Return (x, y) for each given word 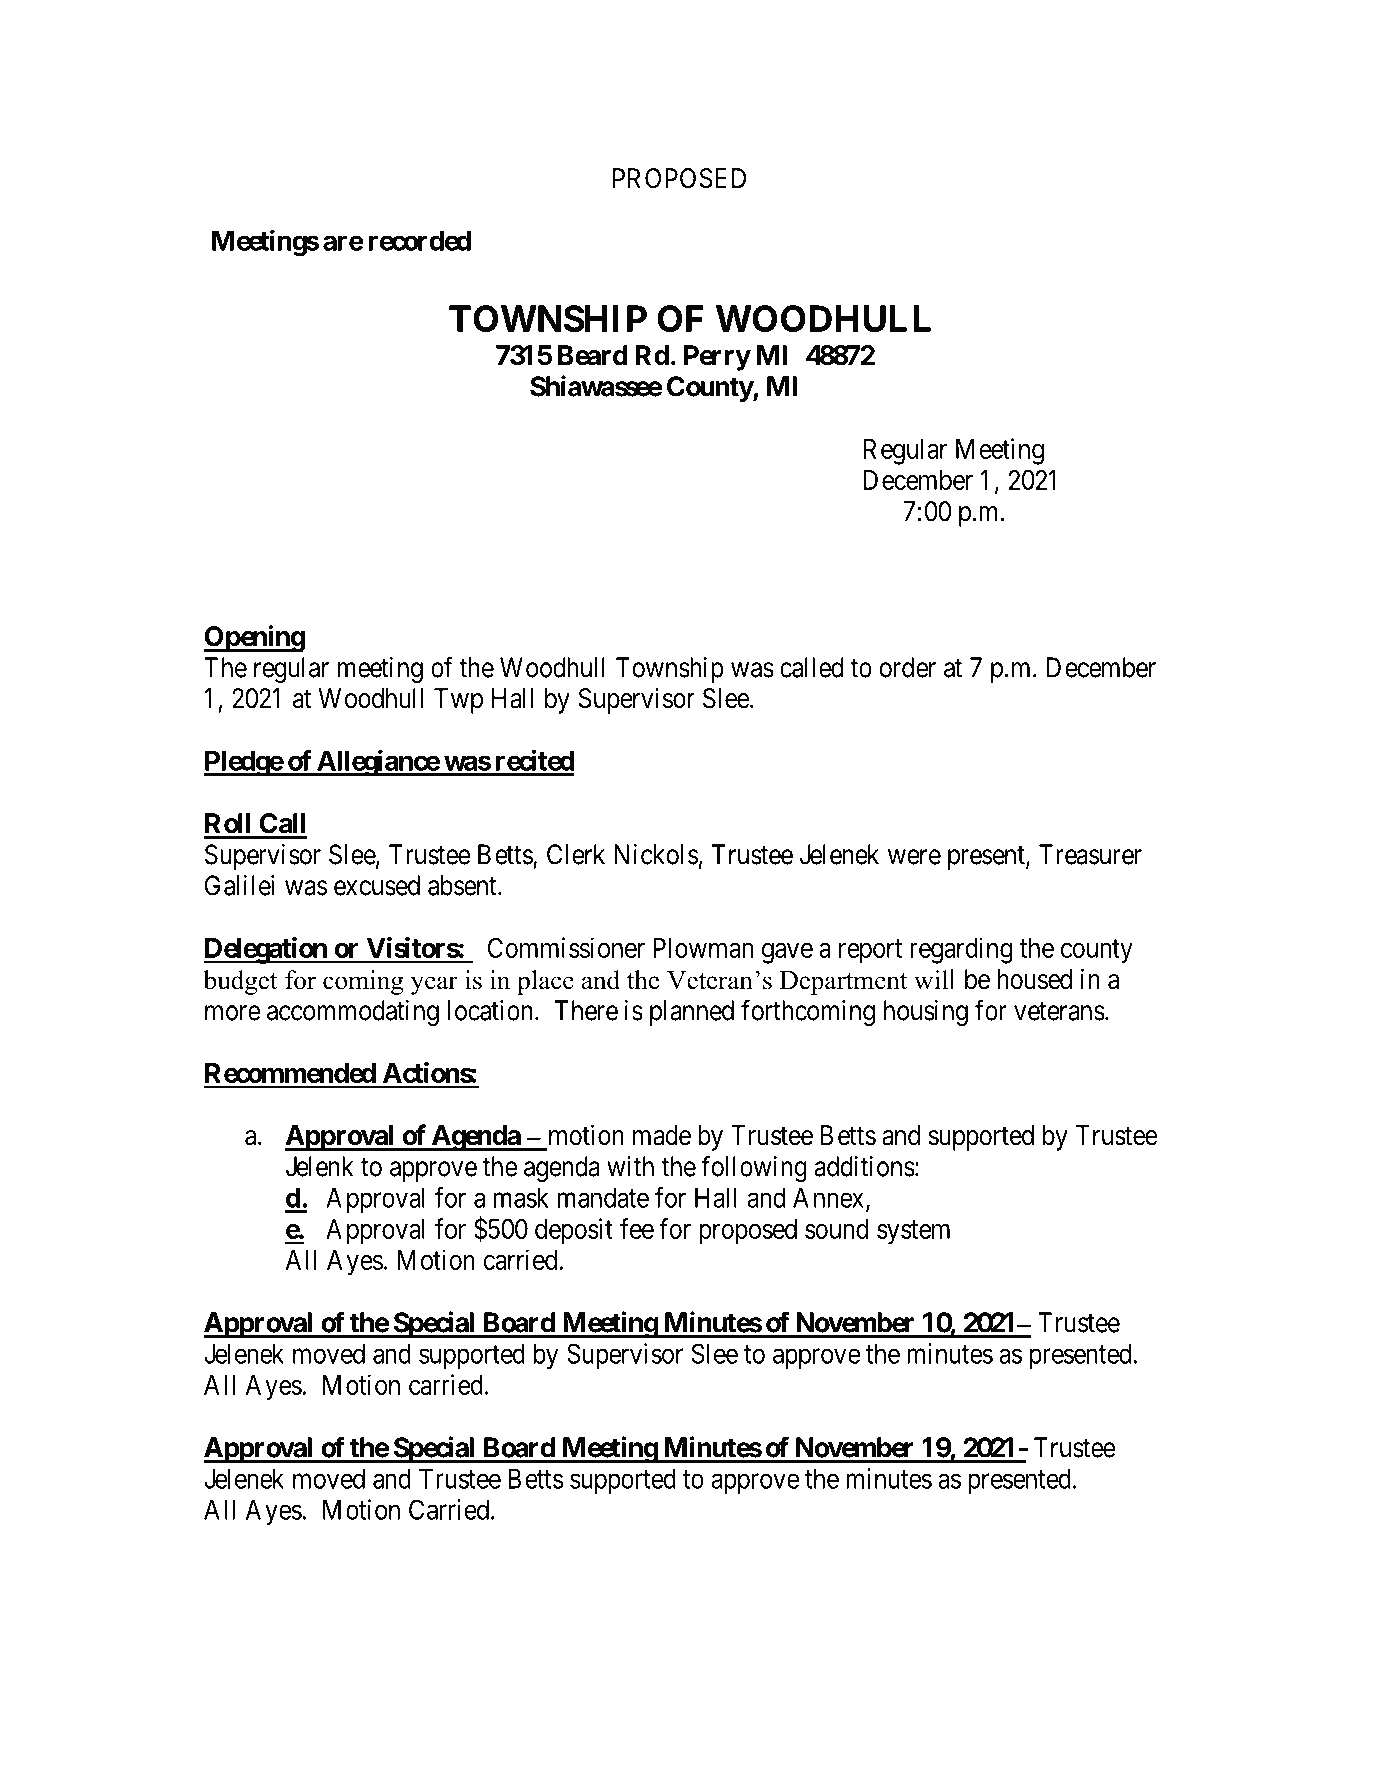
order (907, 667)
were (914, 857)
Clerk (576, 854)
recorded (419, 240)
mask (521, 1197)
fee (637, 1228)
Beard (593, 355)
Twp (458, 701)
